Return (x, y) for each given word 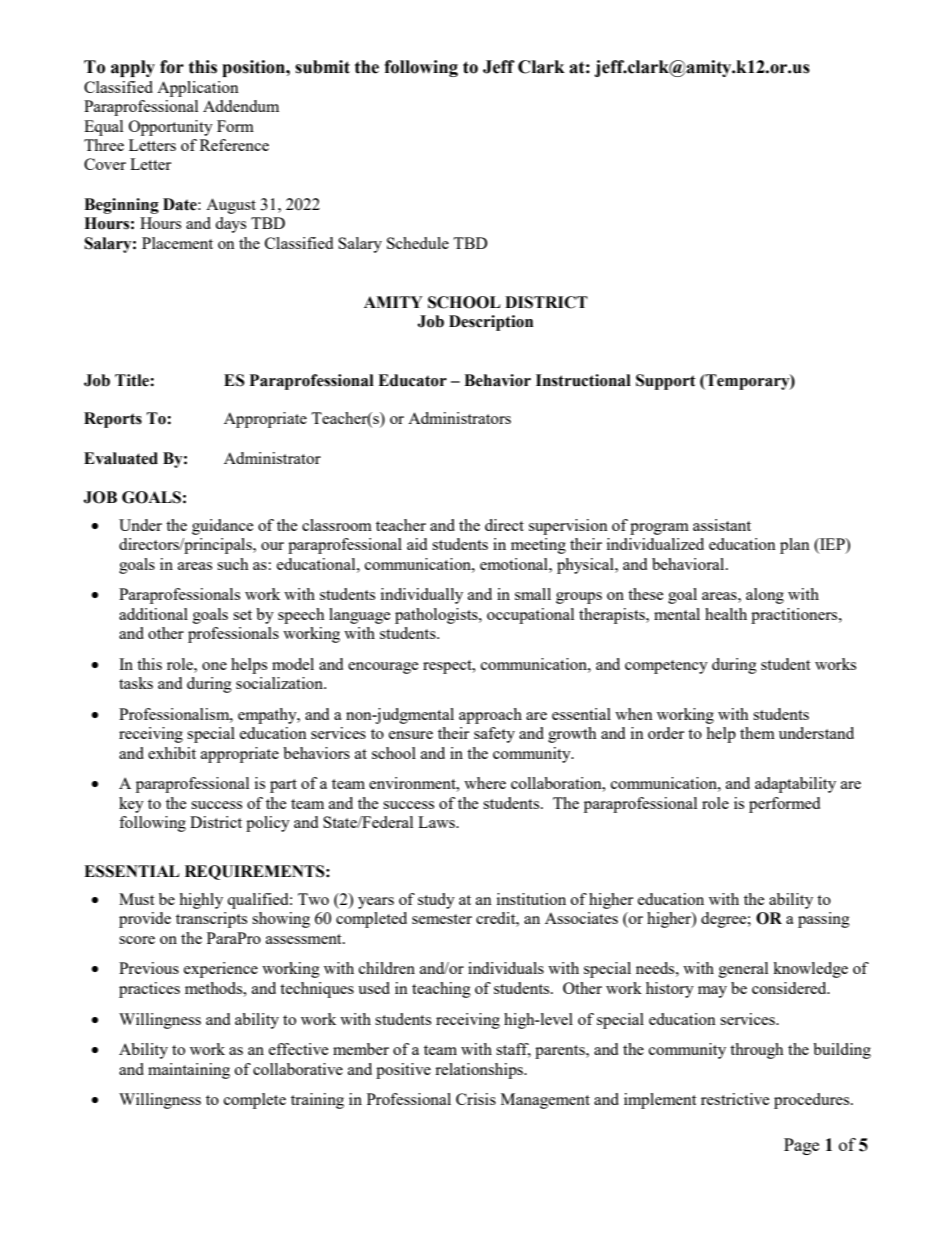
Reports (113, 420)
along (765, 596)
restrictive (735, 1099)
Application (198, 89)
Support (666, 382)
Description (491, 323)
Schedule (418, 243)
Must (136, 899)
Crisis (476, 1099)
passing (824, 920)
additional (153, 614)
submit (322, 67)
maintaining (189, 1071)
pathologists (437, 616)
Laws (437, 822)
